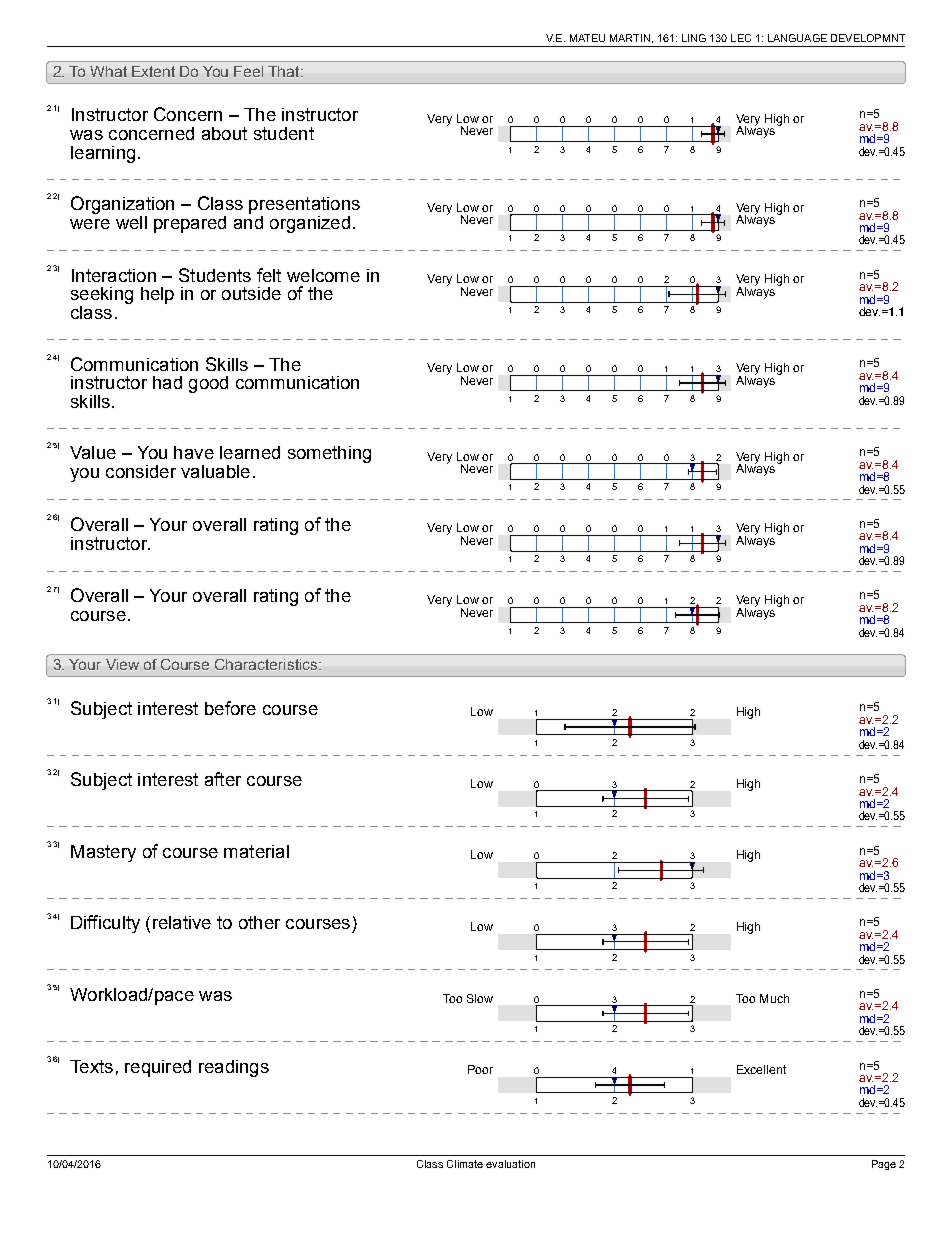 Image resolution: width=952 pixels, height=1233 pixels. I want to click on Characteristics, so click(267, 664).
